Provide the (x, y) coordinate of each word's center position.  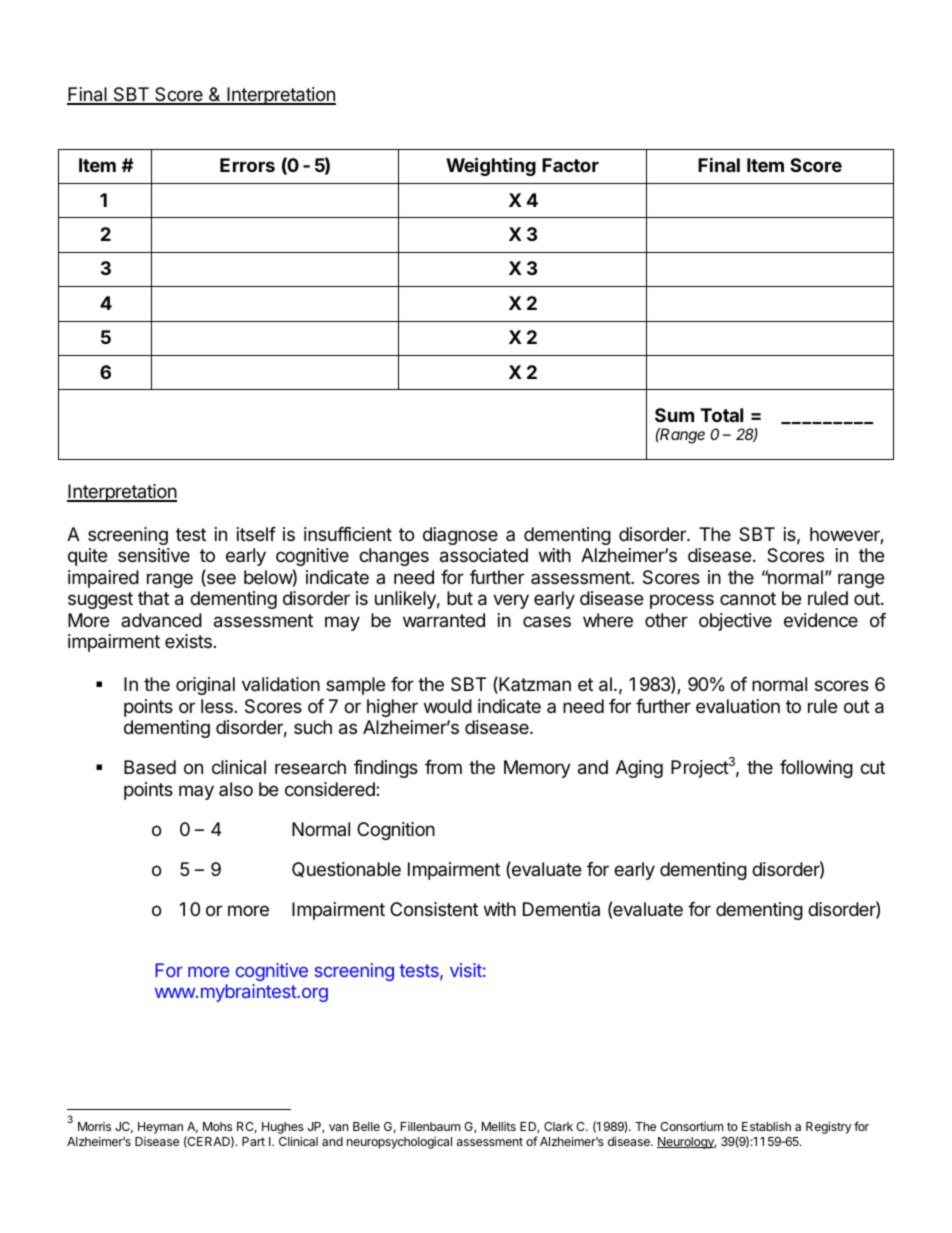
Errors (247, 165)
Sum (674, 415)
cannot (748, 598)
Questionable (346, 870)
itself (256, 534)
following (816, 769)
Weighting (491, 166)
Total (721, 415)
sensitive (154, 555)
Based (150, 767)
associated (484, 555)
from (443, 767)
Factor (570, 165)
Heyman (160, 1128)
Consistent (434, 909)
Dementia (561, 909)
